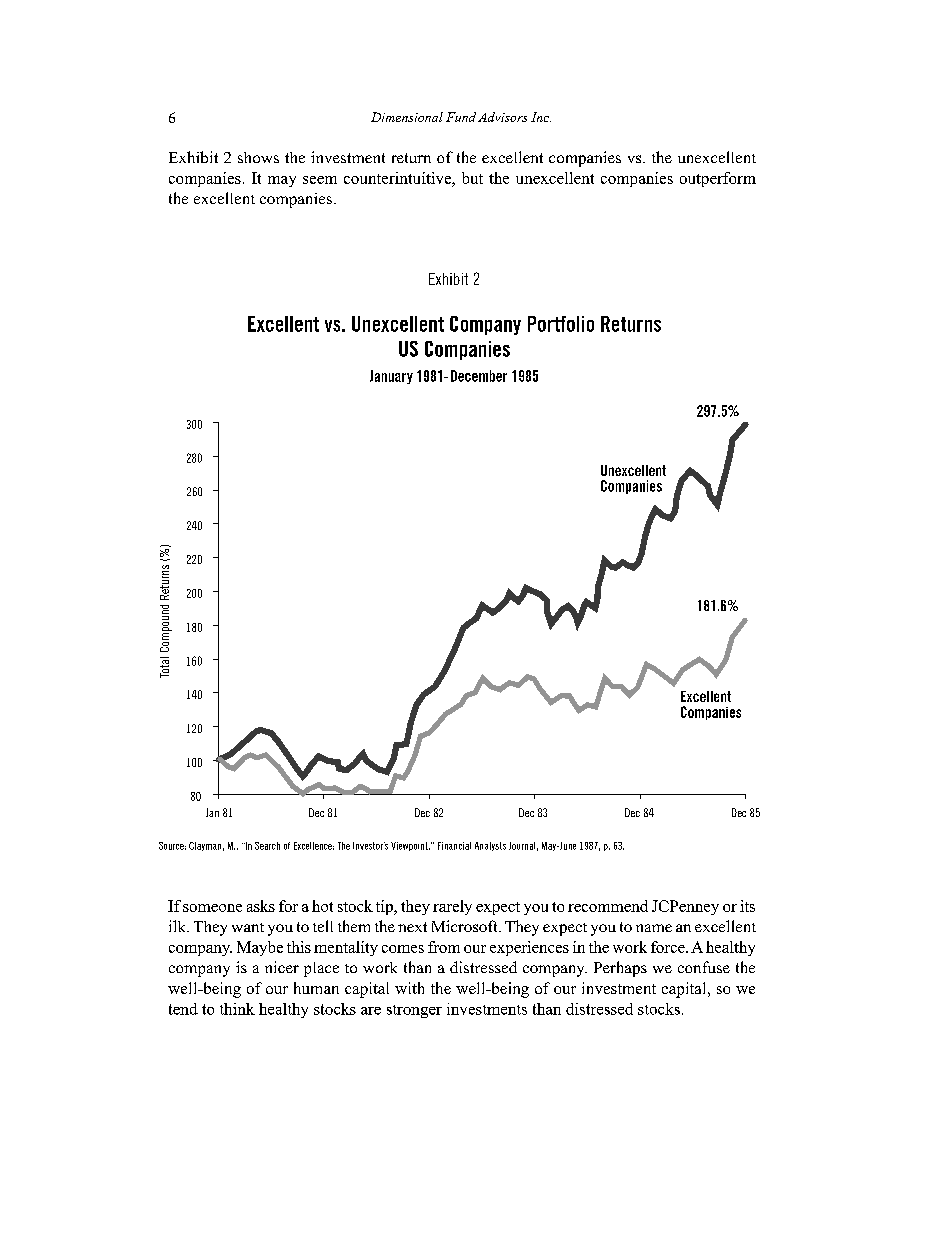  I want to click on January, so click(391, 377).
